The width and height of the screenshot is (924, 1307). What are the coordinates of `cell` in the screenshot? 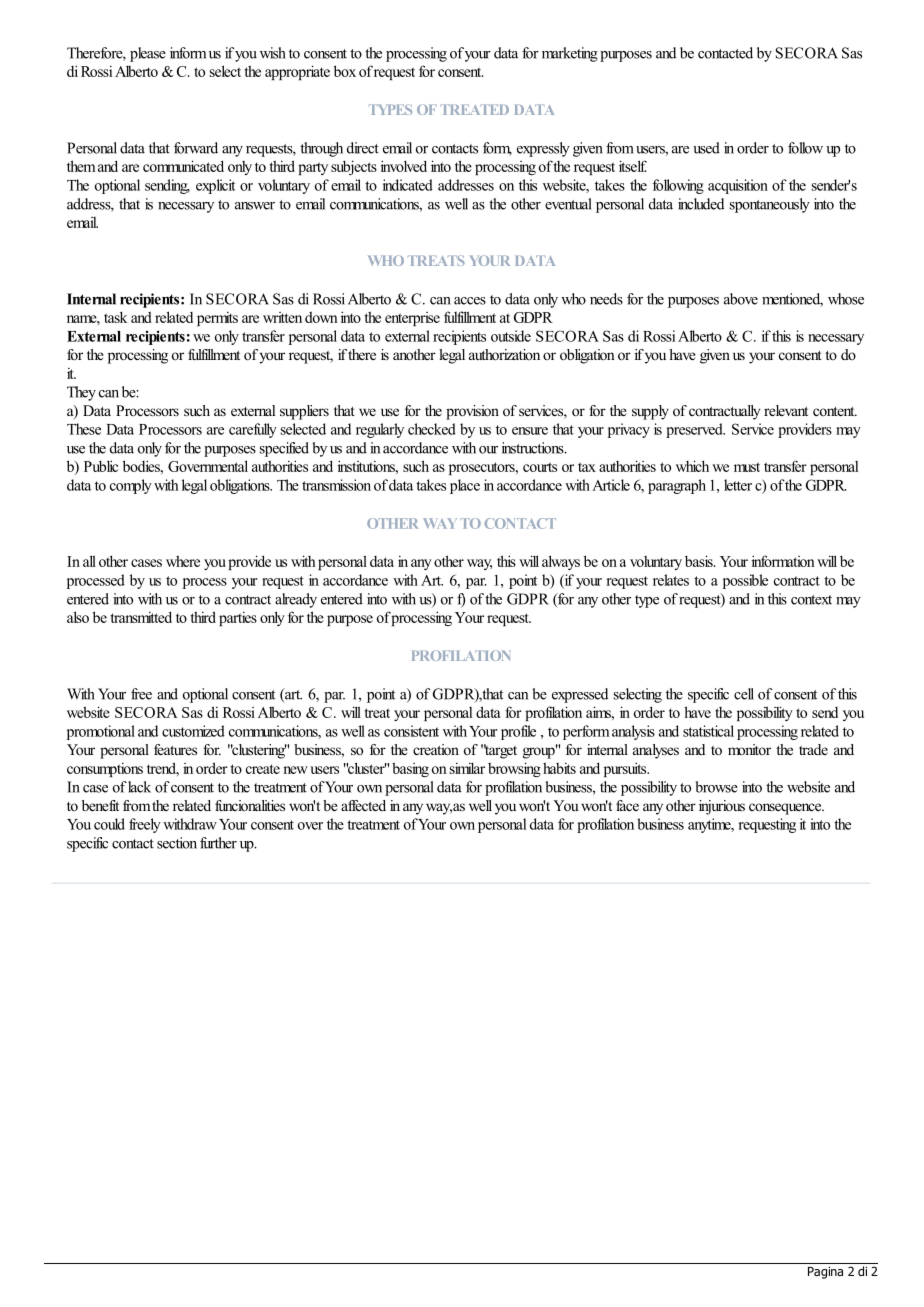 It's located at (744, 694).
